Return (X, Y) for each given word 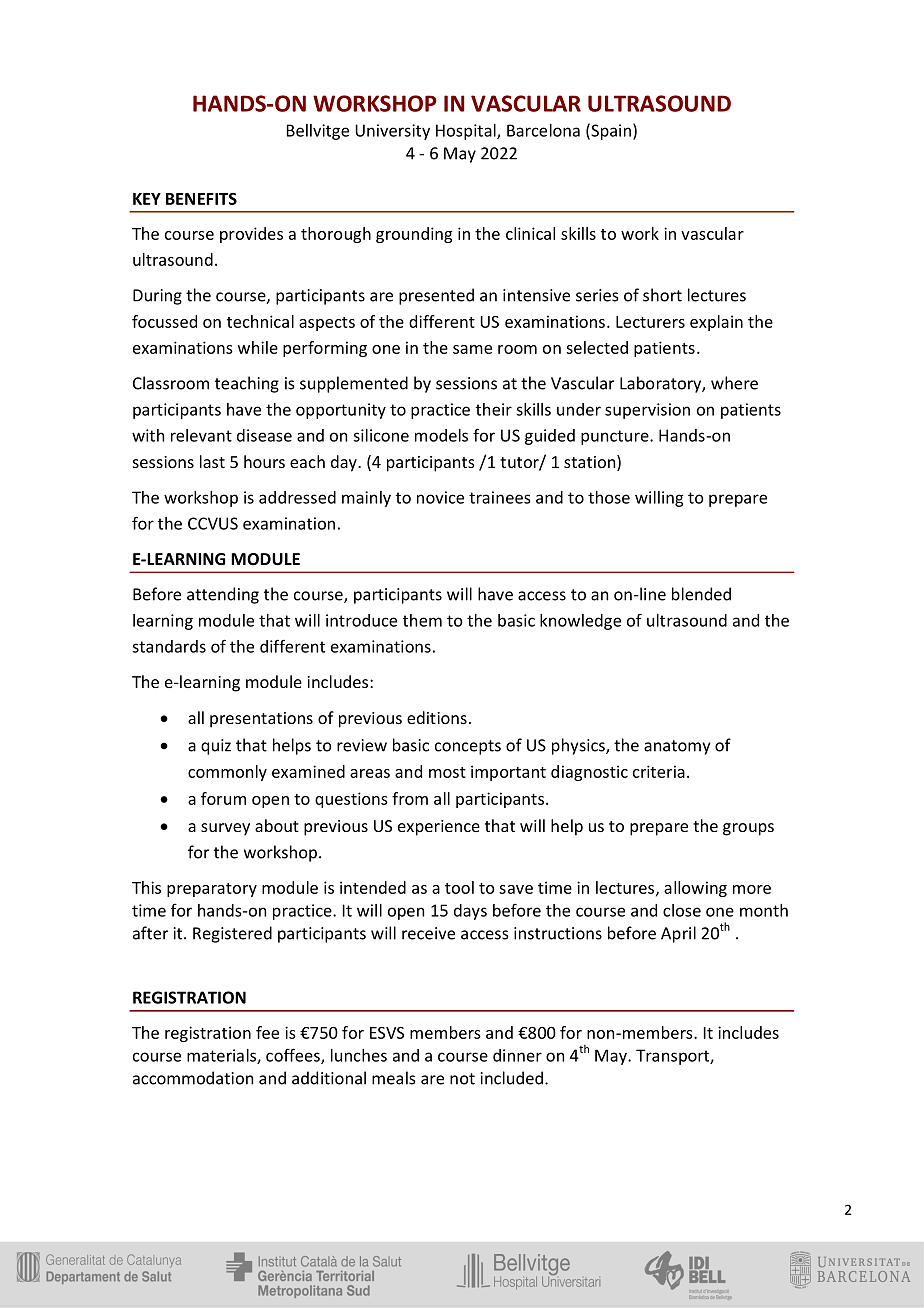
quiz (216, 747)
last (212, 461)
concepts (468, 747)
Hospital (467, 132)
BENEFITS (201, 199)
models (441, 435)
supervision (647, 411)
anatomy (677, 747)
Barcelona (543, 130)
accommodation (193, 1078)
